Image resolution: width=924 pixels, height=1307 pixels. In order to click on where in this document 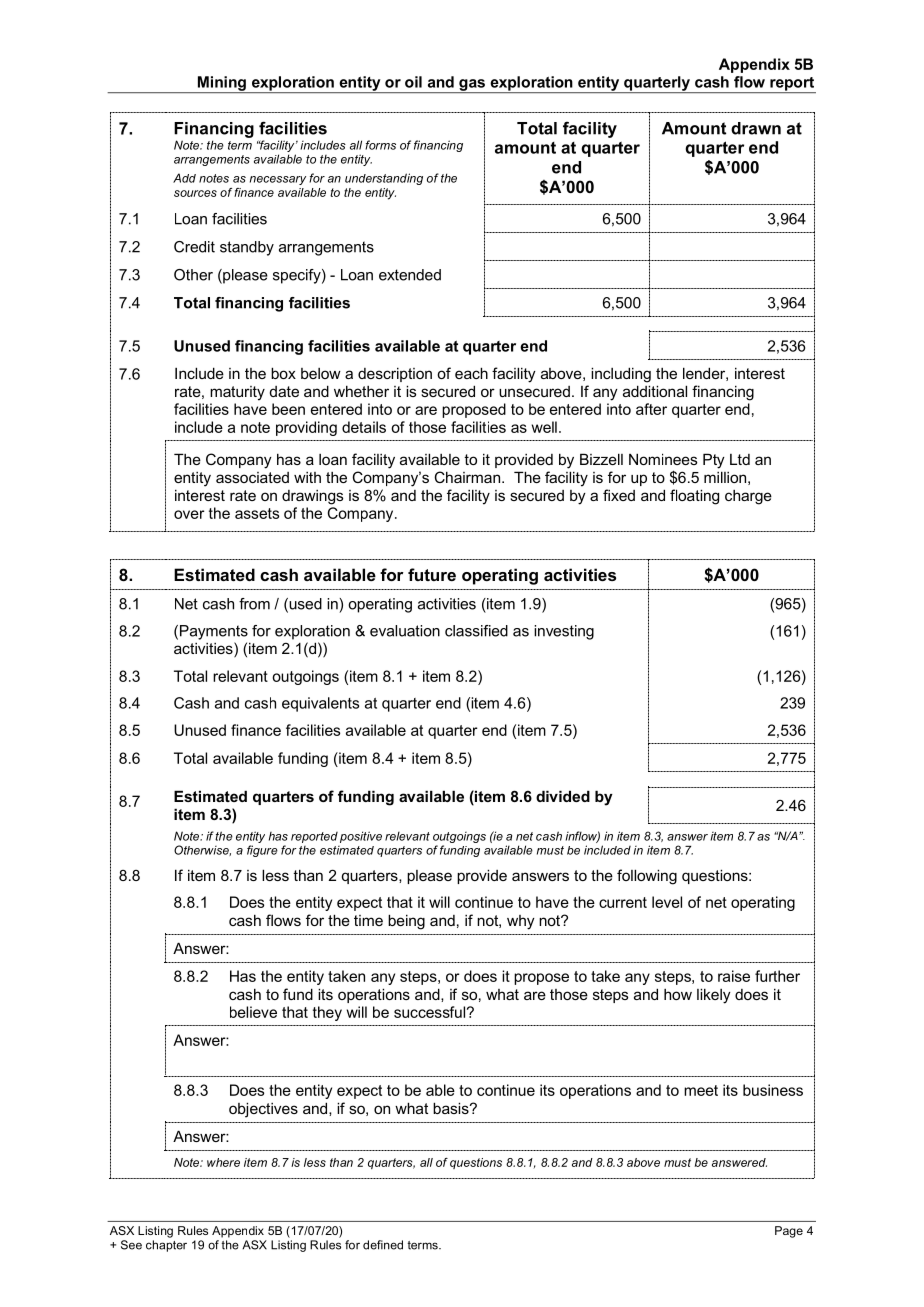, I will do `click(223, 1162)`.
